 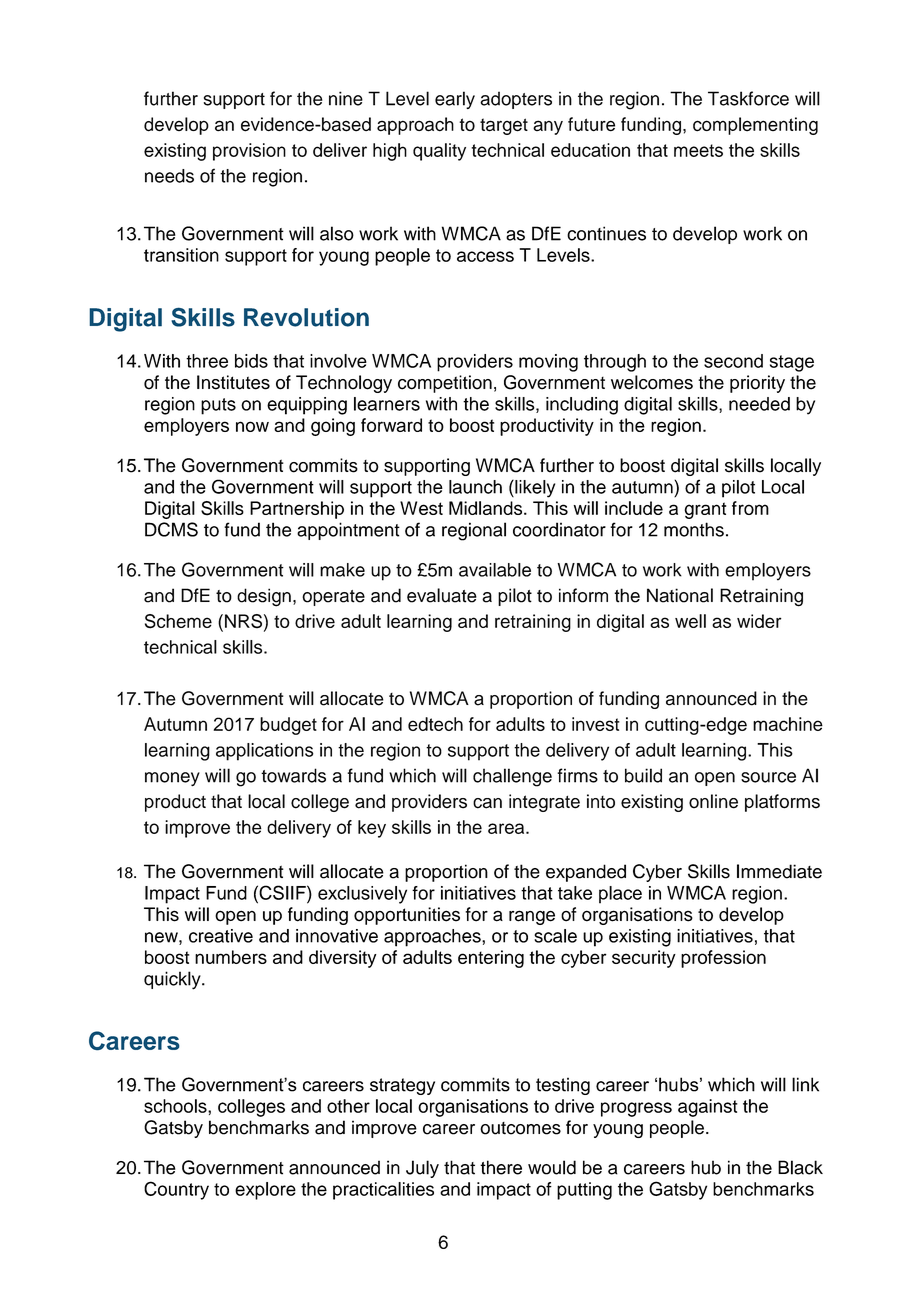 I want to click on target, so click(x=504, y=126).
